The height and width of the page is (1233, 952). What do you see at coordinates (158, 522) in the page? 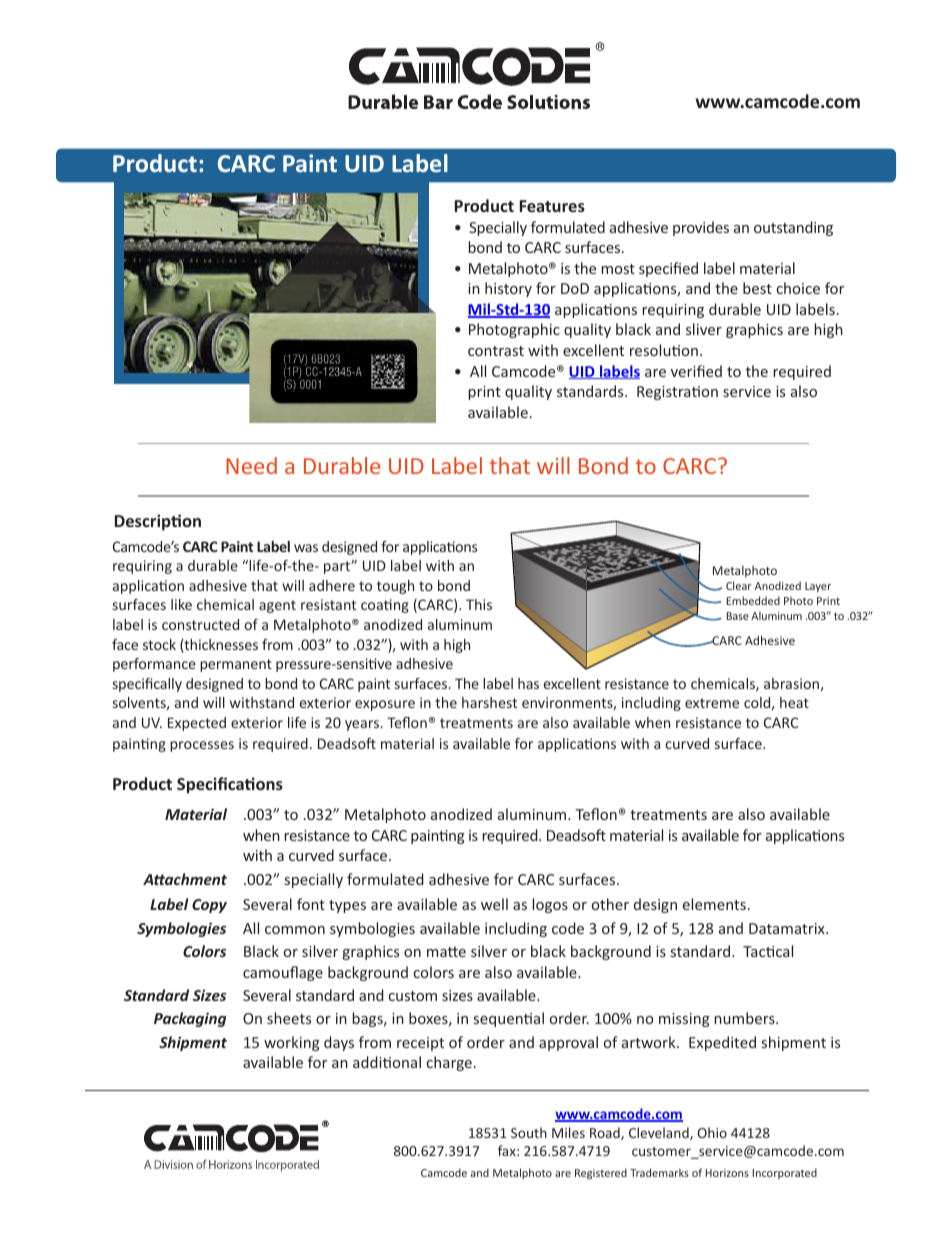
I see `Description` at bounding box center [158, 522].
